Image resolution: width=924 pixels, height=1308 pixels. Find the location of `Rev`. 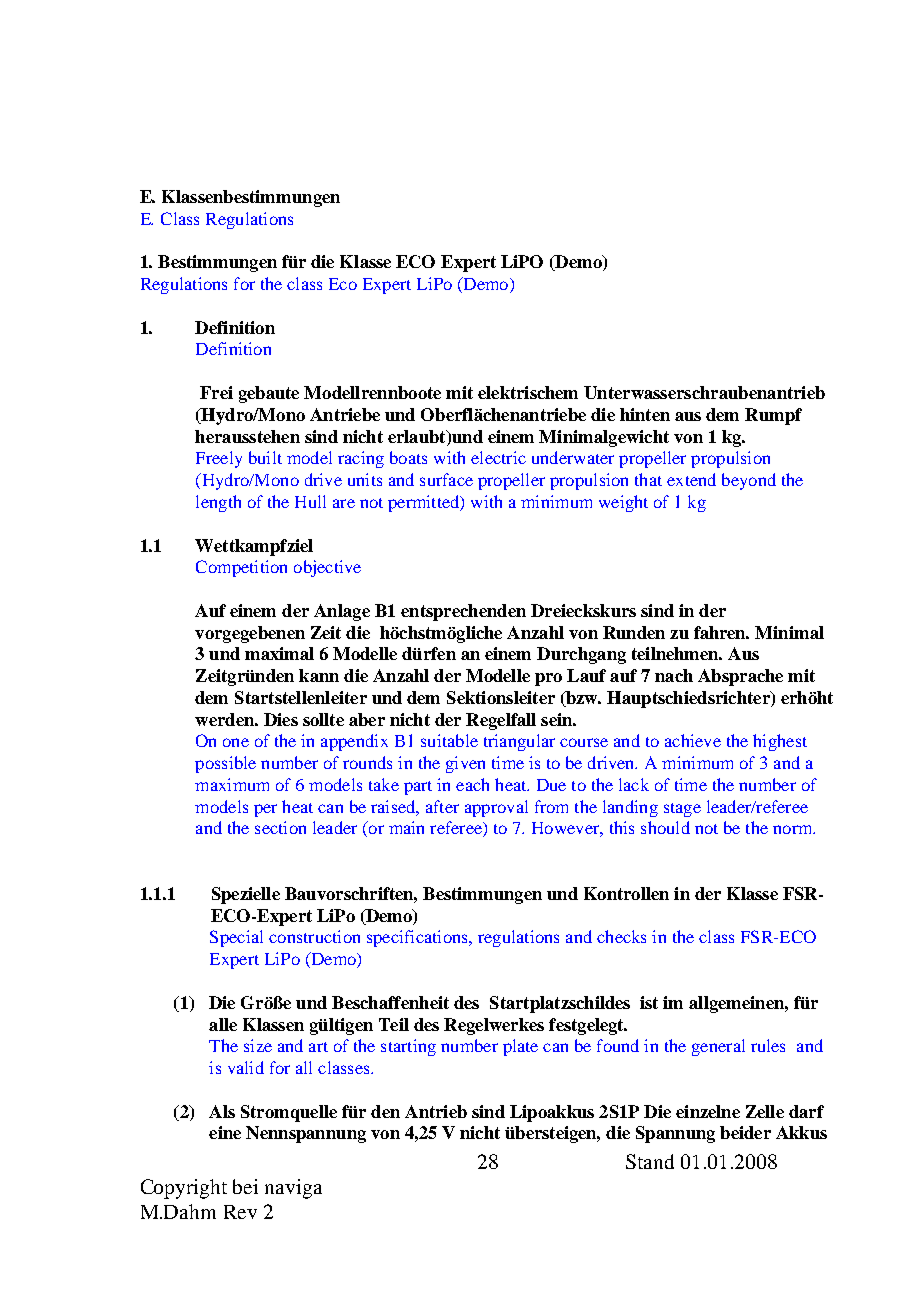

Rev is located at coordinates (240, 1212).
